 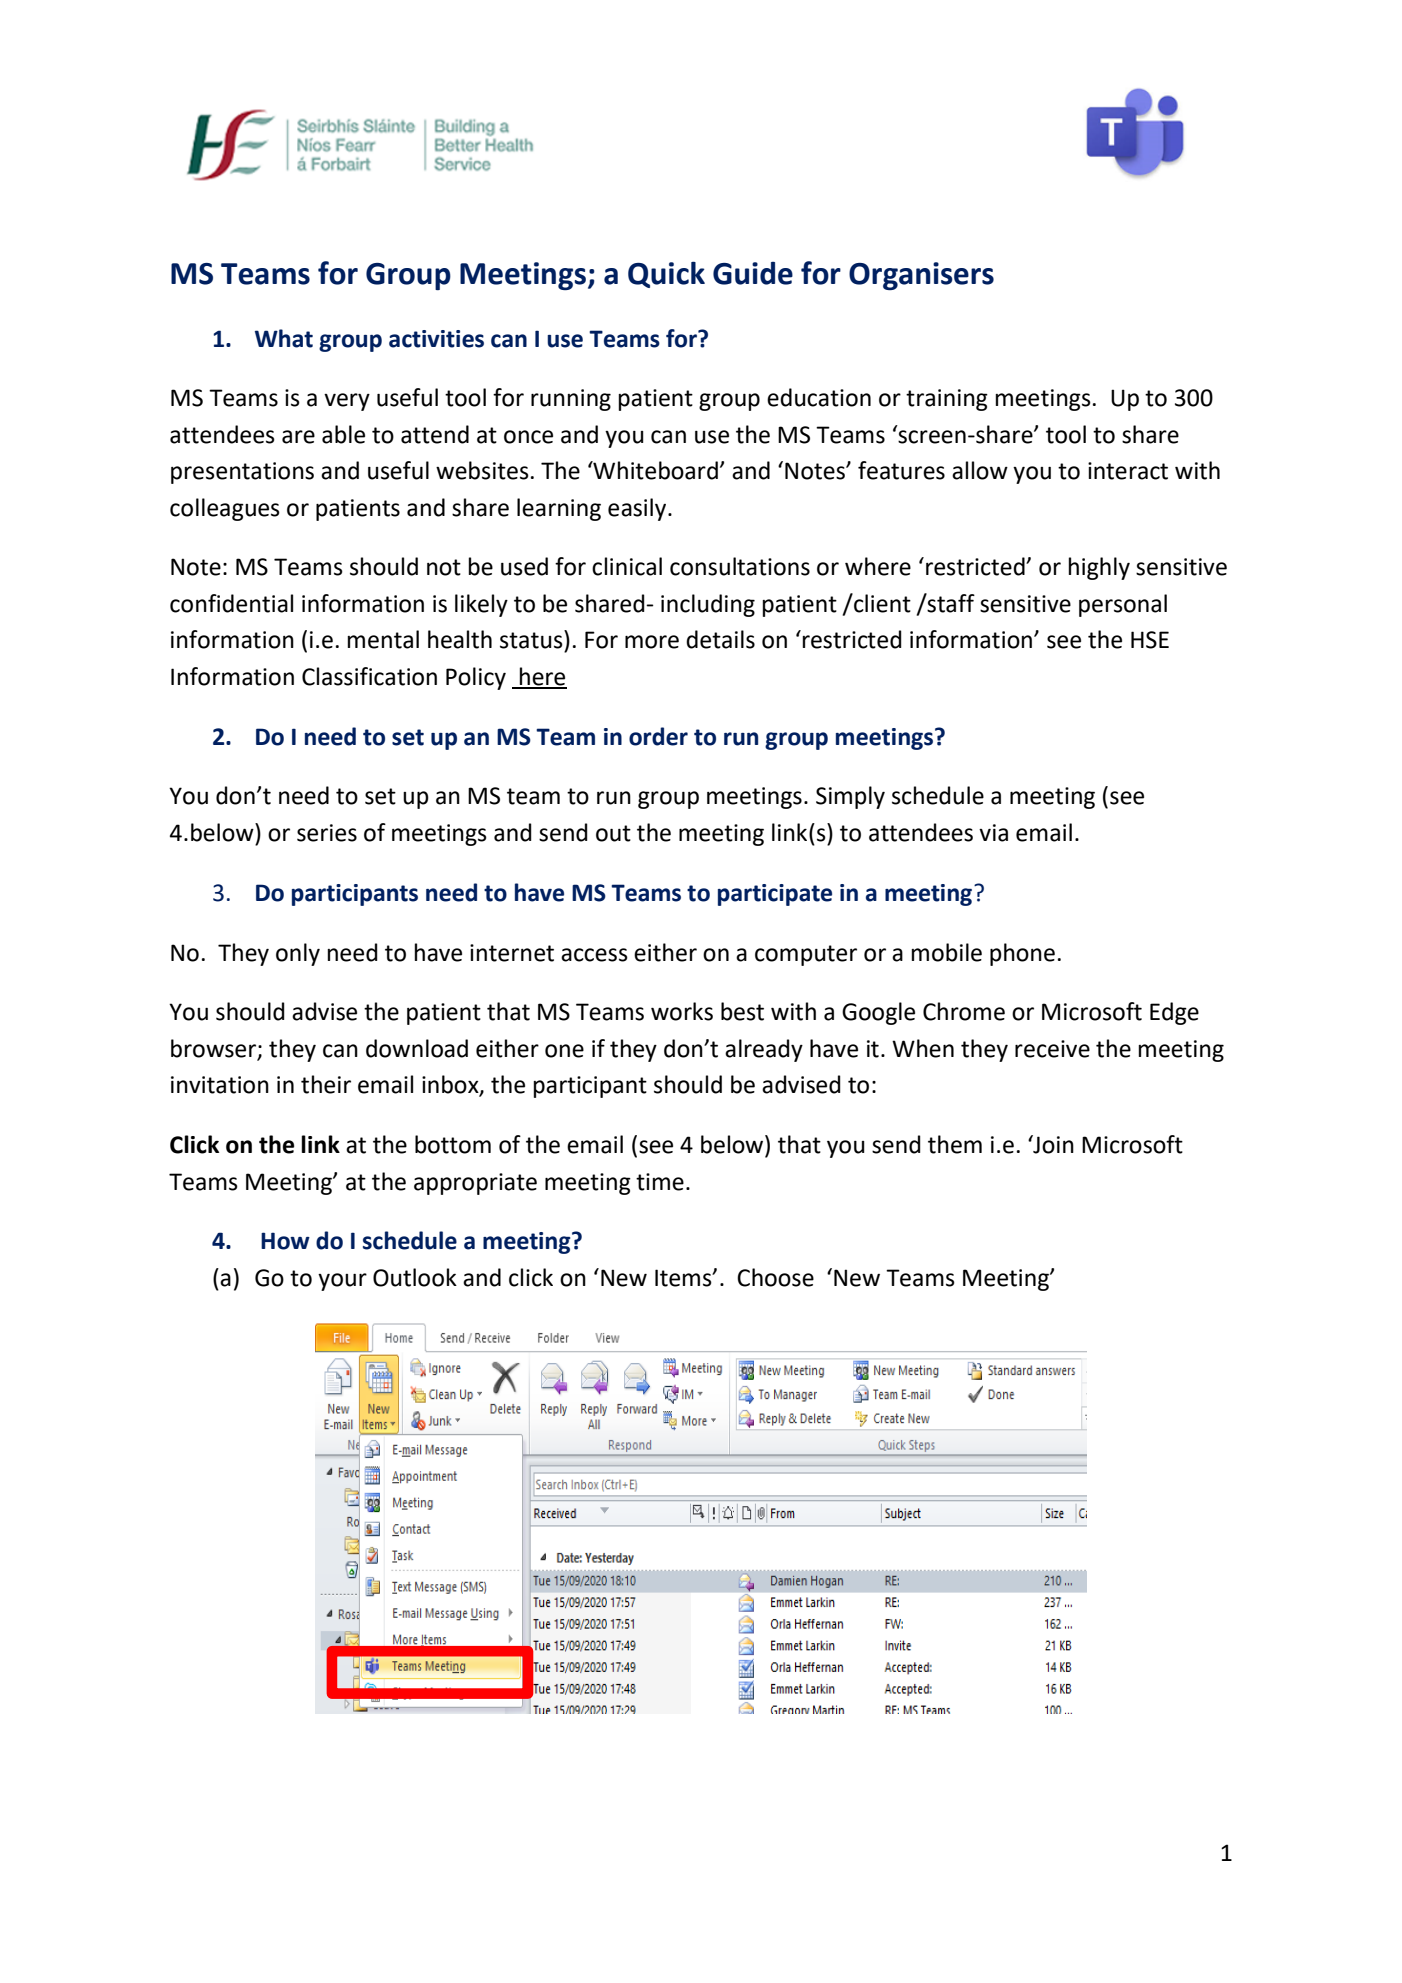 What do you see at coordinates (327, 833) in the screenshot?
I see `series` at bounding box center [327, 833].
